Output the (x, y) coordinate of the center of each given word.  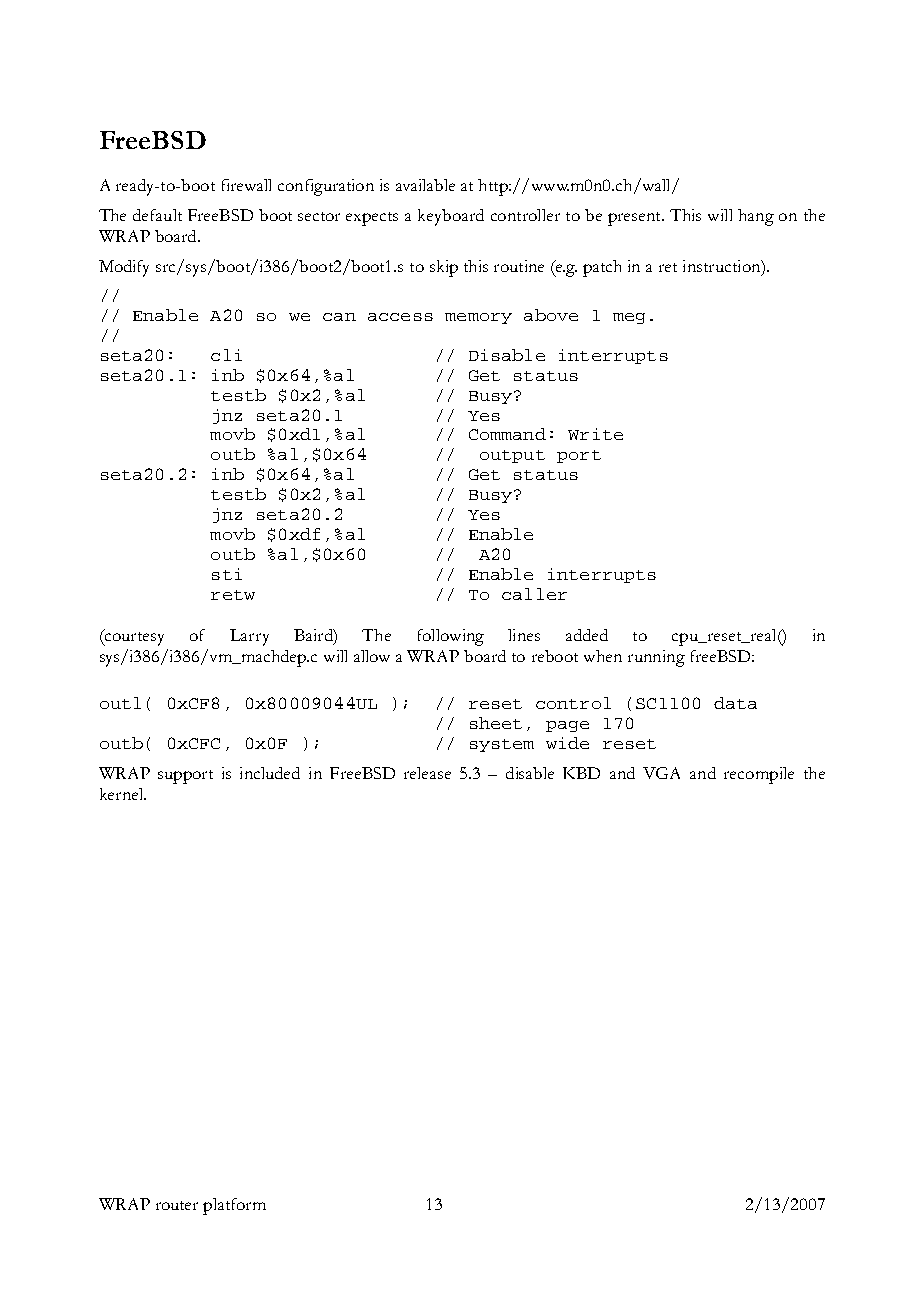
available (425, 185)
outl (120, 703)
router (177, 1205)
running (656, 658)
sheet (496, 723)
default (157, 215)
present (635, 219)
